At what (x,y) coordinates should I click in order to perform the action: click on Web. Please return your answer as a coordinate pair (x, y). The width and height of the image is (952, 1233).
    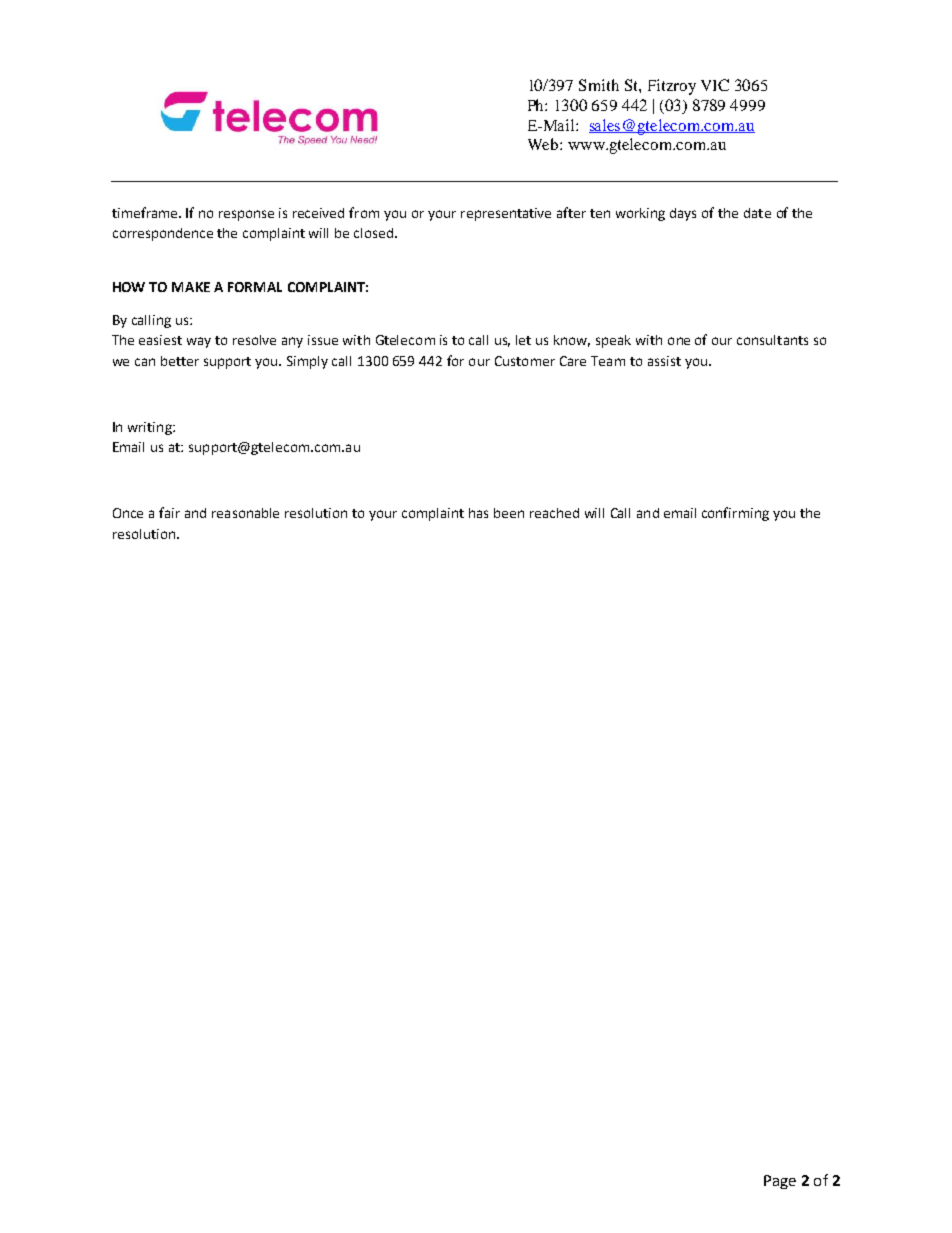
    Looking at the image, I should click on (544, 144).
